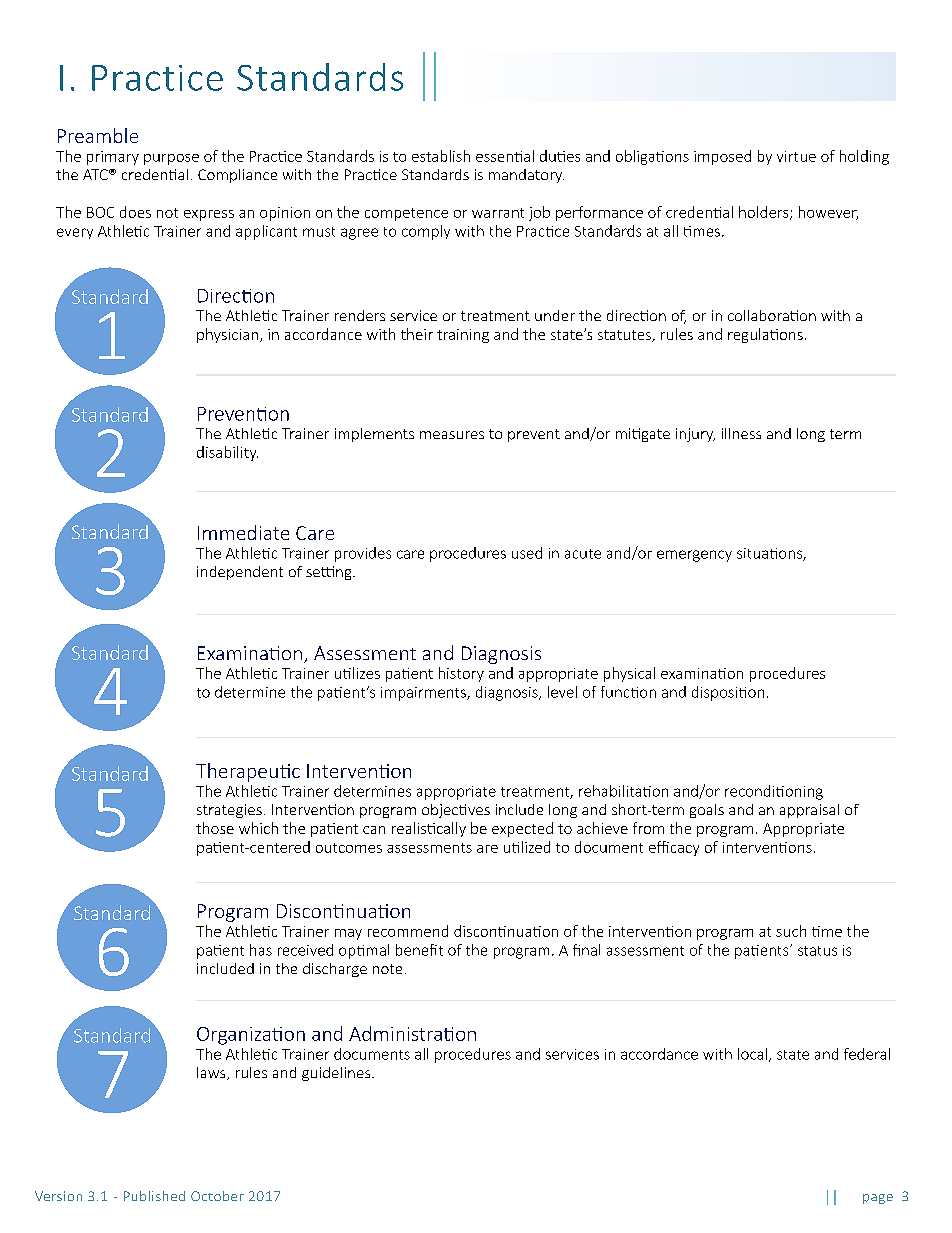  Describe the element at coordinates (774, 792) in the screenshot. I see `reconditioning` at that location.
